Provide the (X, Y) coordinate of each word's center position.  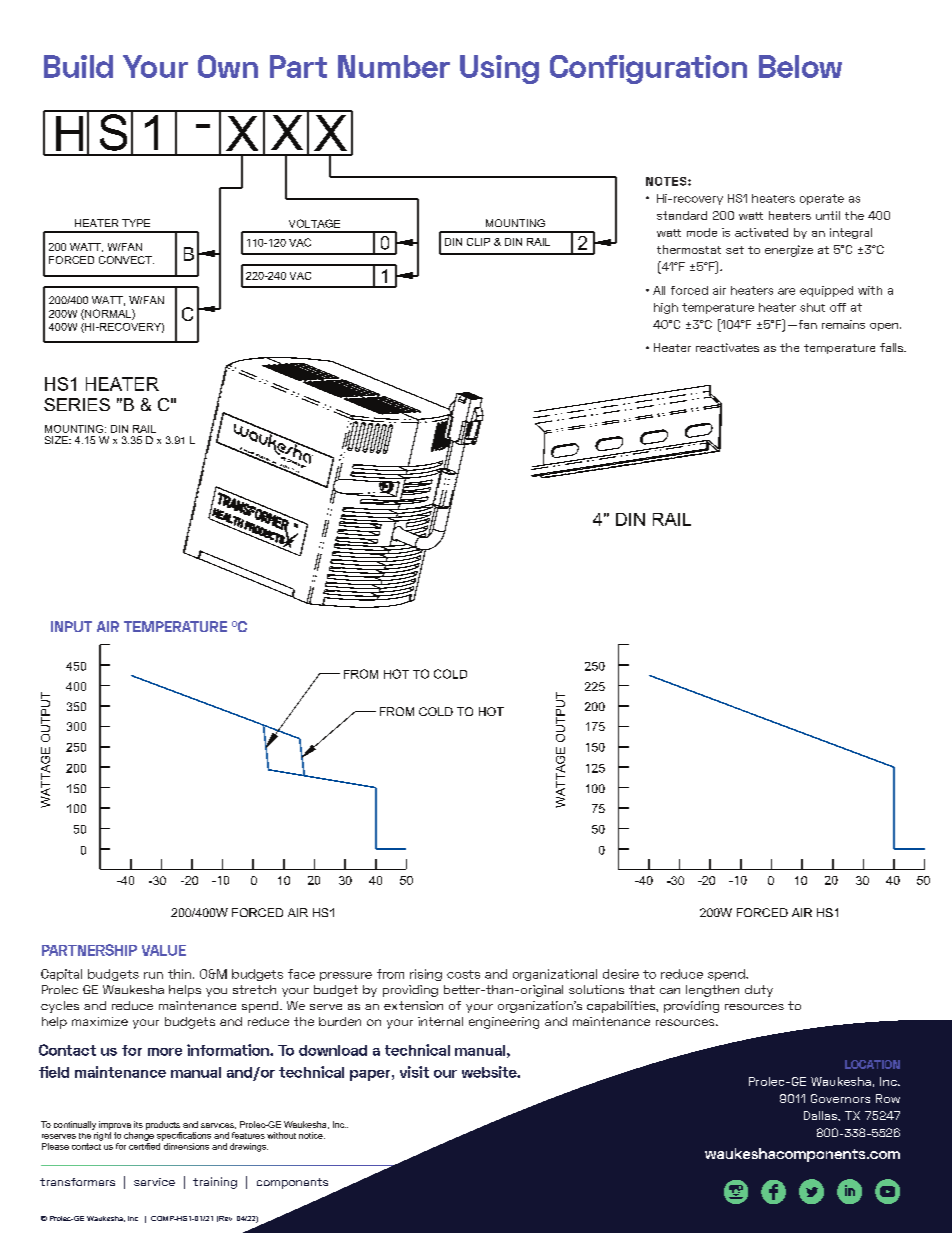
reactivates (727, 347)
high (666, 308)
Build (78, 66)
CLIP (478, 242)
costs (463, 974)
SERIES (77, 404)
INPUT (71, 626)
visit (414, 1072)
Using (499, 69)
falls (893, 347)
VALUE (164, 950)
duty (759, 991)
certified (144, 1145)
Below (800, 66)
